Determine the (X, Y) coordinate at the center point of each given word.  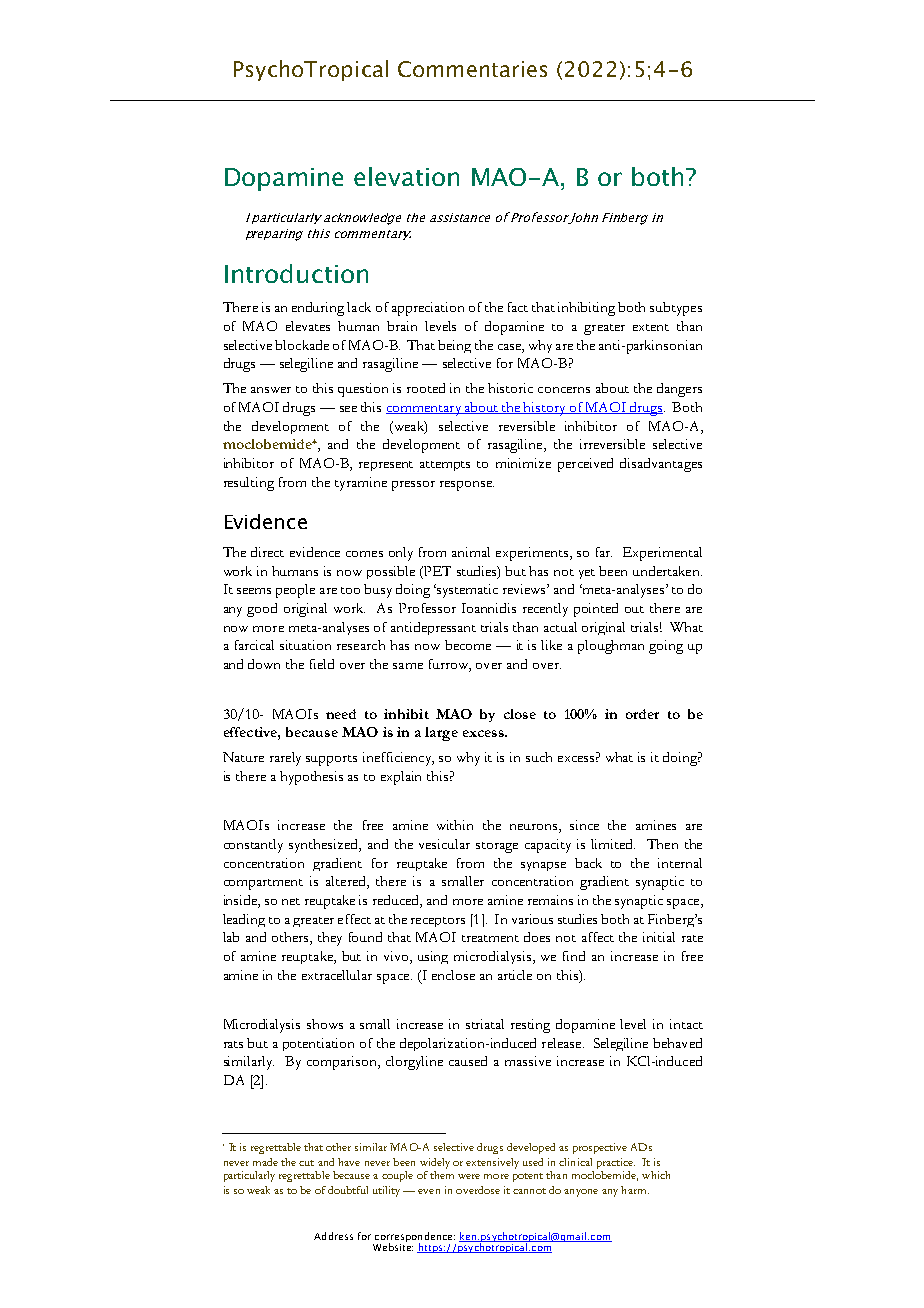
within (455, 825)
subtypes (676, 309)
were (469, 1176)
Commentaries (472, 69)
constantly (253, 846)
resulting (249, 484)
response (467, 486)
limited (613, 844)
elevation (406, 176)
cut (306, 1163)
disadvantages (661, 465)
